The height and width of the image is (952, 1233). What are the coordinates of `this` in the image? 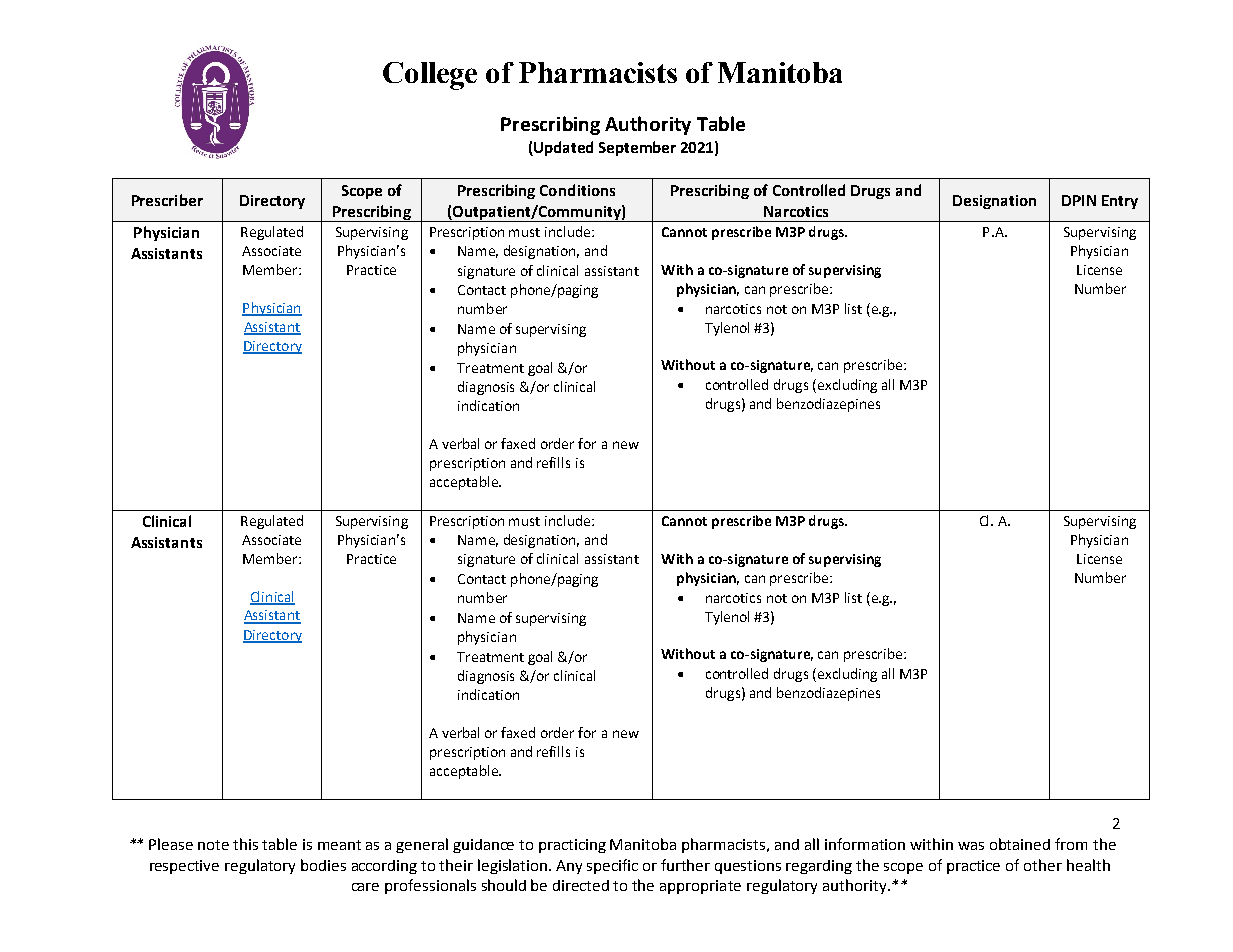 It's located at (245, 844).
